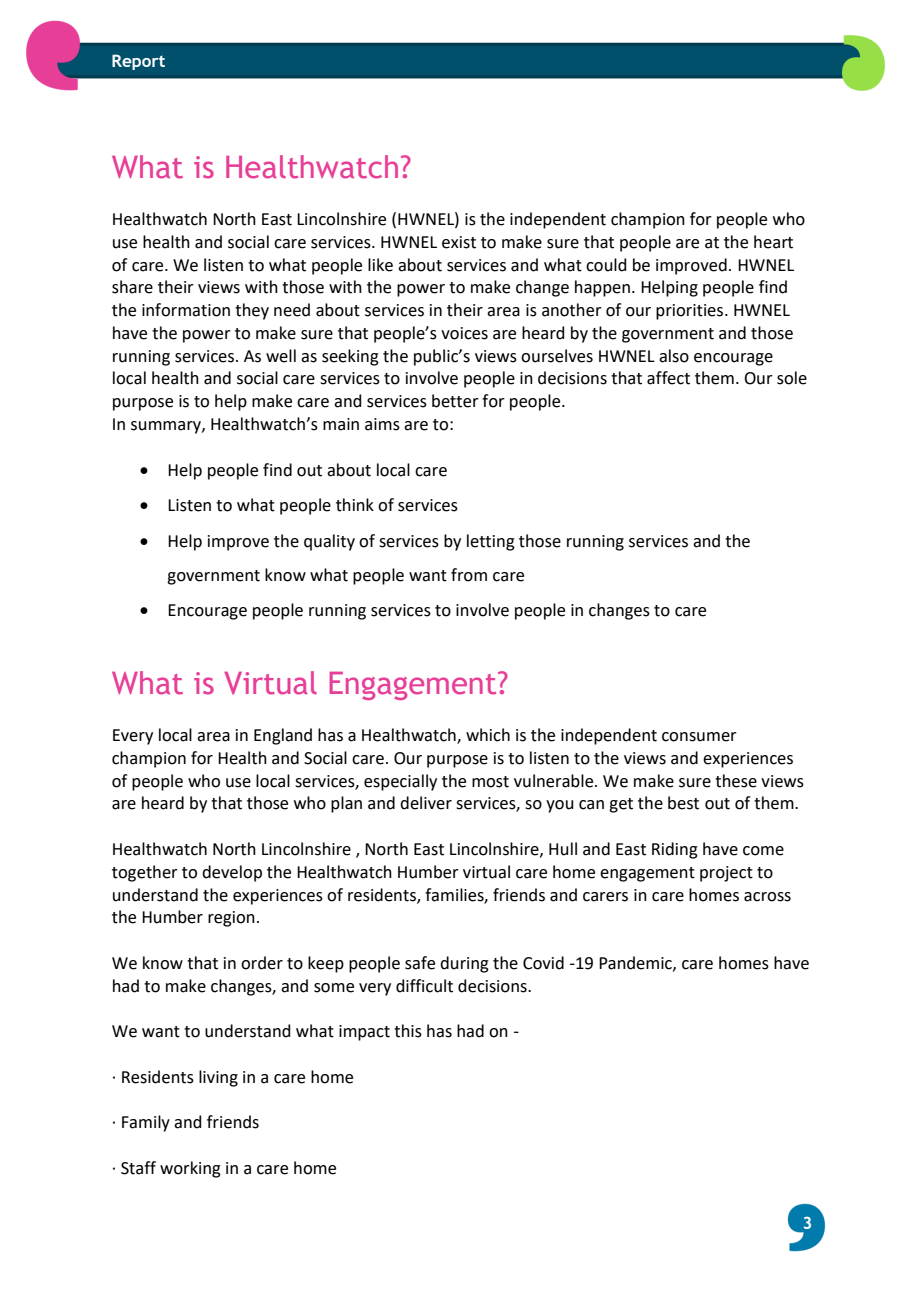  Describe the element at coordinates (773, 242) in the document. I see `heart` at that location.
